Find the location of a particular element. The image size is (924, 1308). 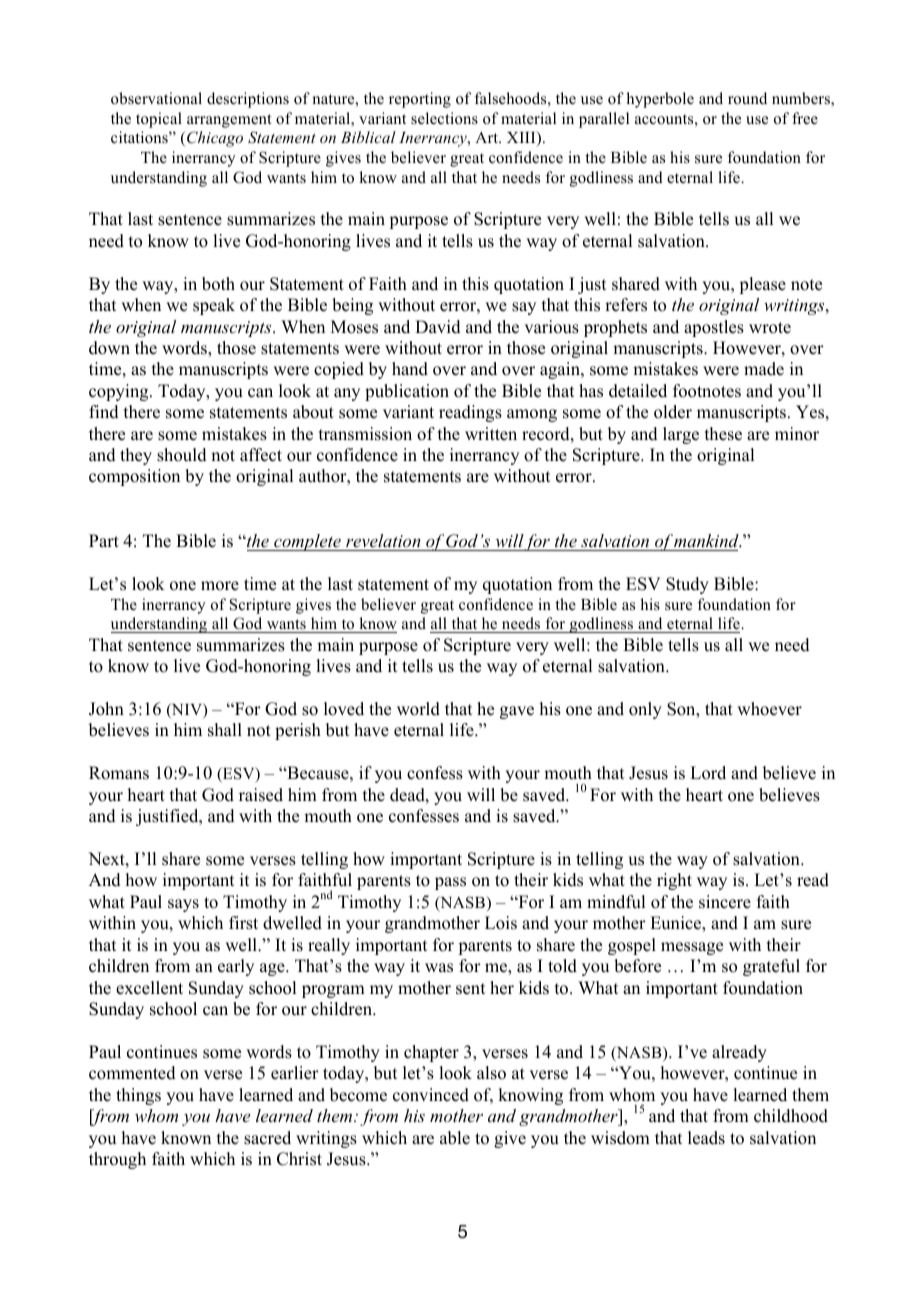

round is located at coordinates (747, 98).
